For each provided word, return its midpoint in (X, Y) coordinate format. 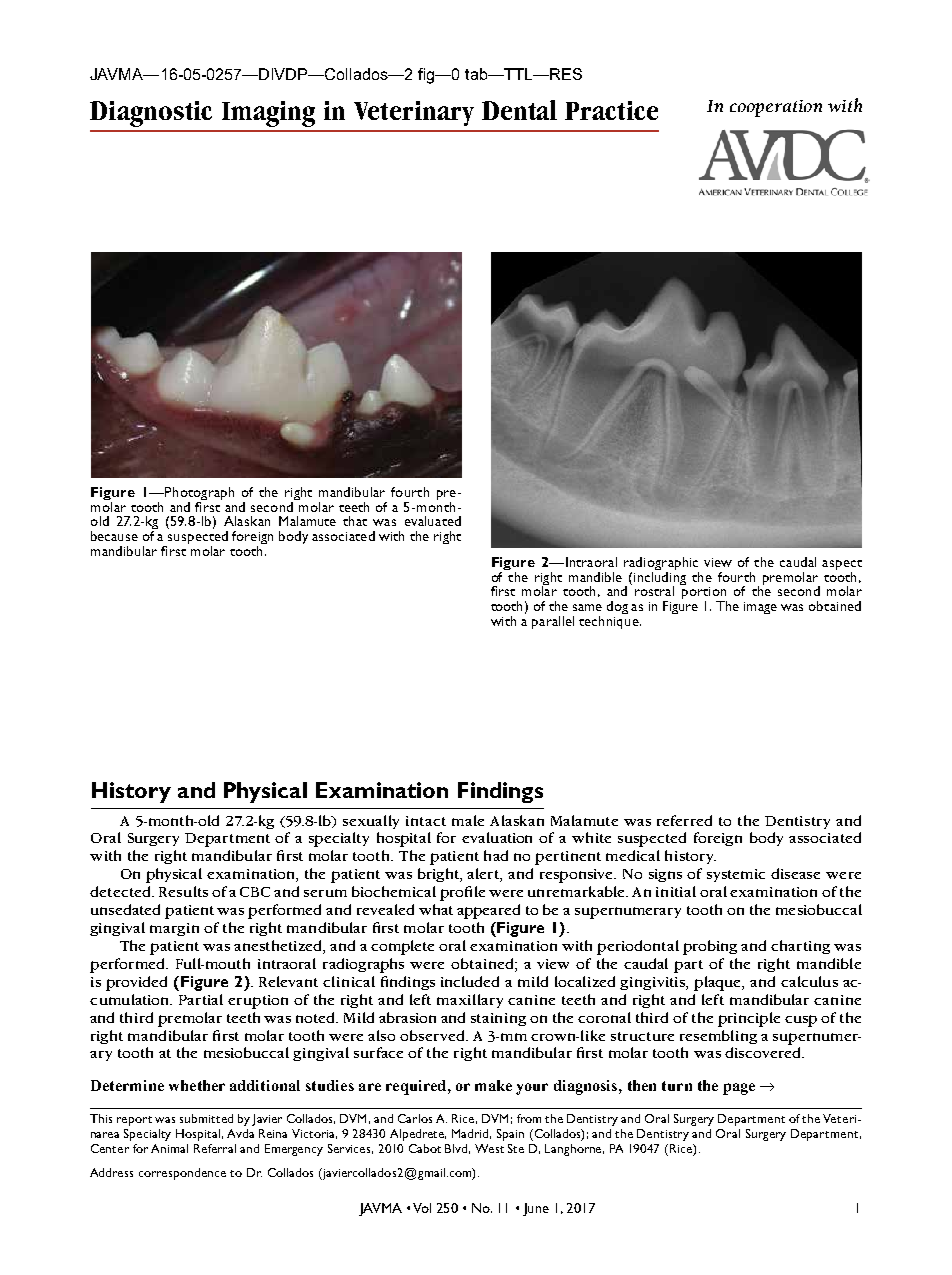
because (114, 536)
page (739, 1089)
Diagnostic (151, 114)
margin (174, 929)
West (489, 1148)
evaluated (433, 521)
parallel (553, 622)
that (355, 521)
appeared (488, 911)
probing (710, 947)
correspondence (182, 1174)
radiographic (661, 565)
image (760, 608)
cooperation (776, 108)
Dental (519, 110)
